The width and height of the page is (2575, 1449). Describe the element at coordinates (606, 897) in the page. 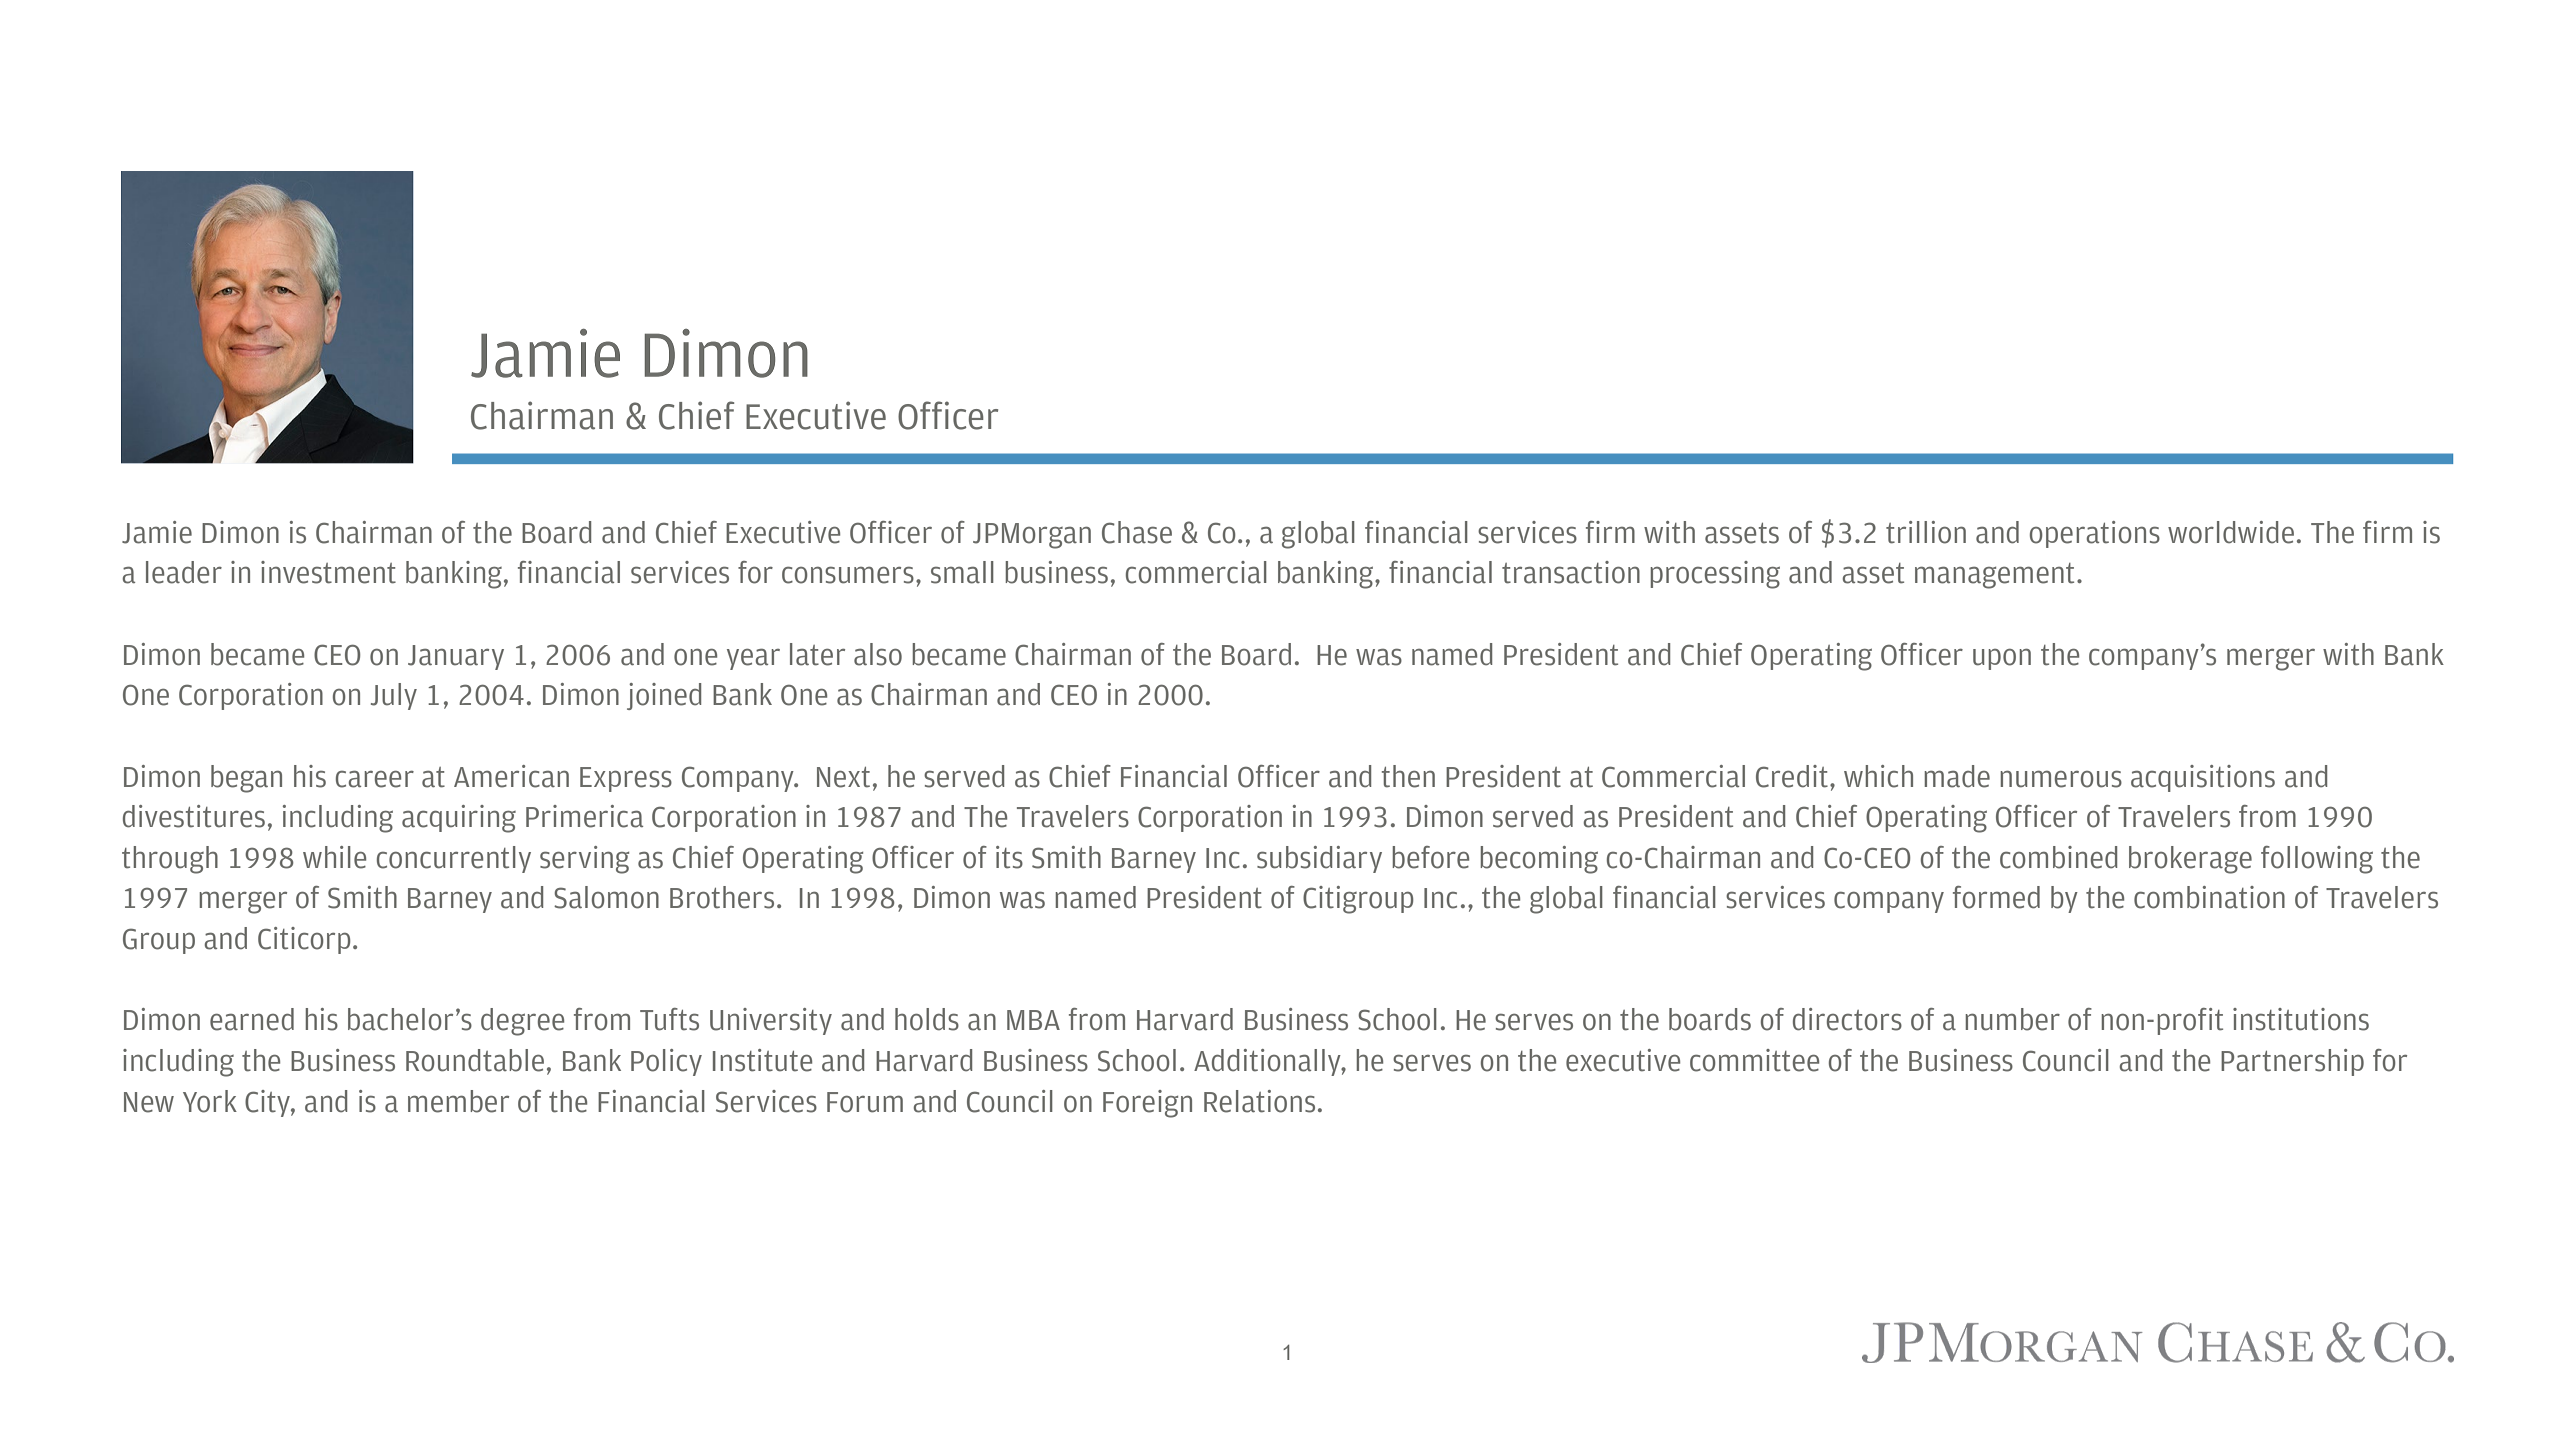

I see `Salomon` at that location.
